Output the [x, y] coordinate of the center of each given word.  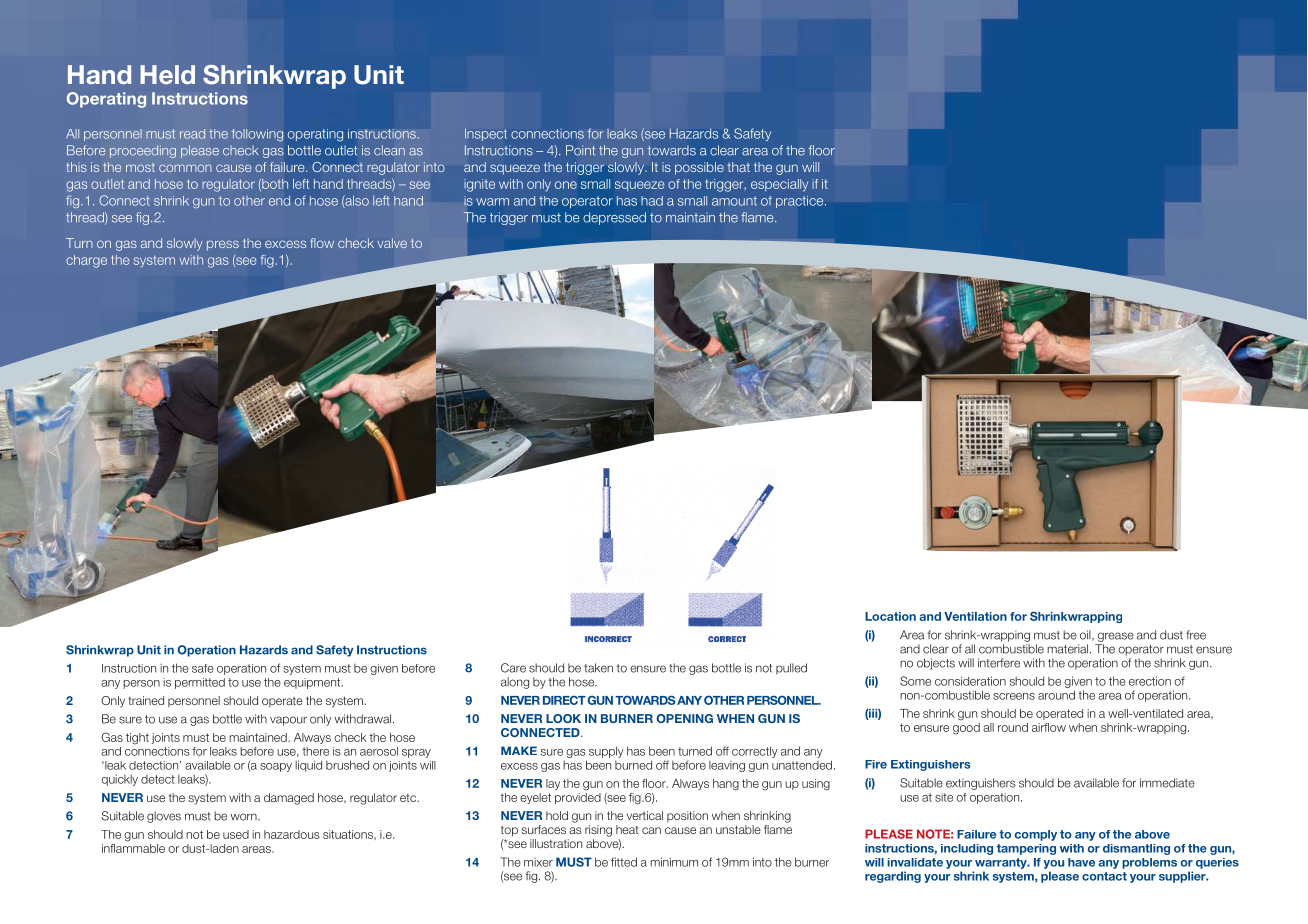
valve [392, 243]
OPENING [685, 718]
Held [167, 74]
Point [581, 150]
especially [779, 185]
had [652, 201]
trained [146, 700]
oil [1086, 635]
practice [801, 202]
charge [86, 261]
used [236, 834]
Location [890, 616]
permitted [200, 683]
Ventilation [975, 616]
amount [734, 201]
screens [1014, 696]
